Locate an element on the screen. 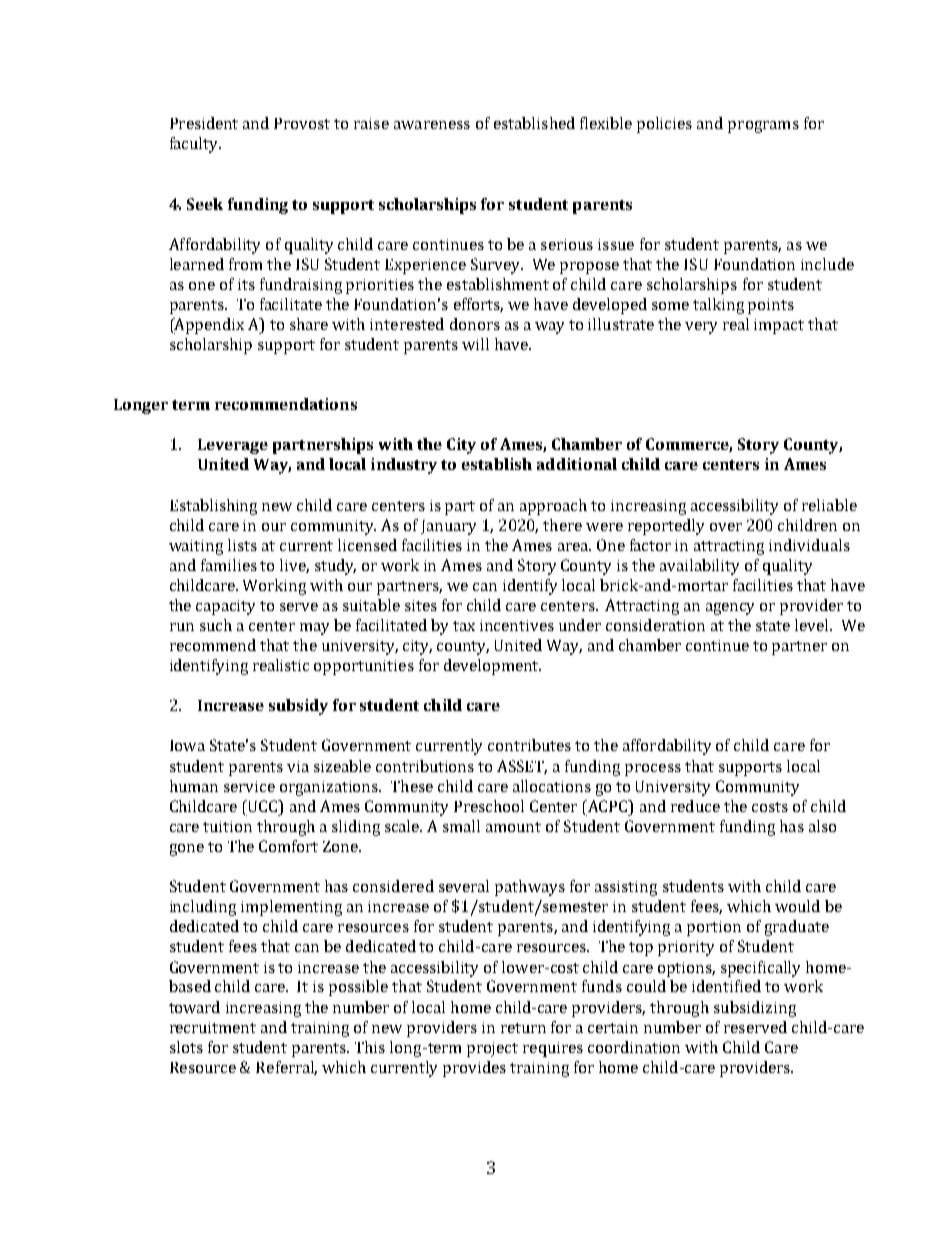 The image size is (952, 1233). Referral is located at coordinates (286, 1068).
